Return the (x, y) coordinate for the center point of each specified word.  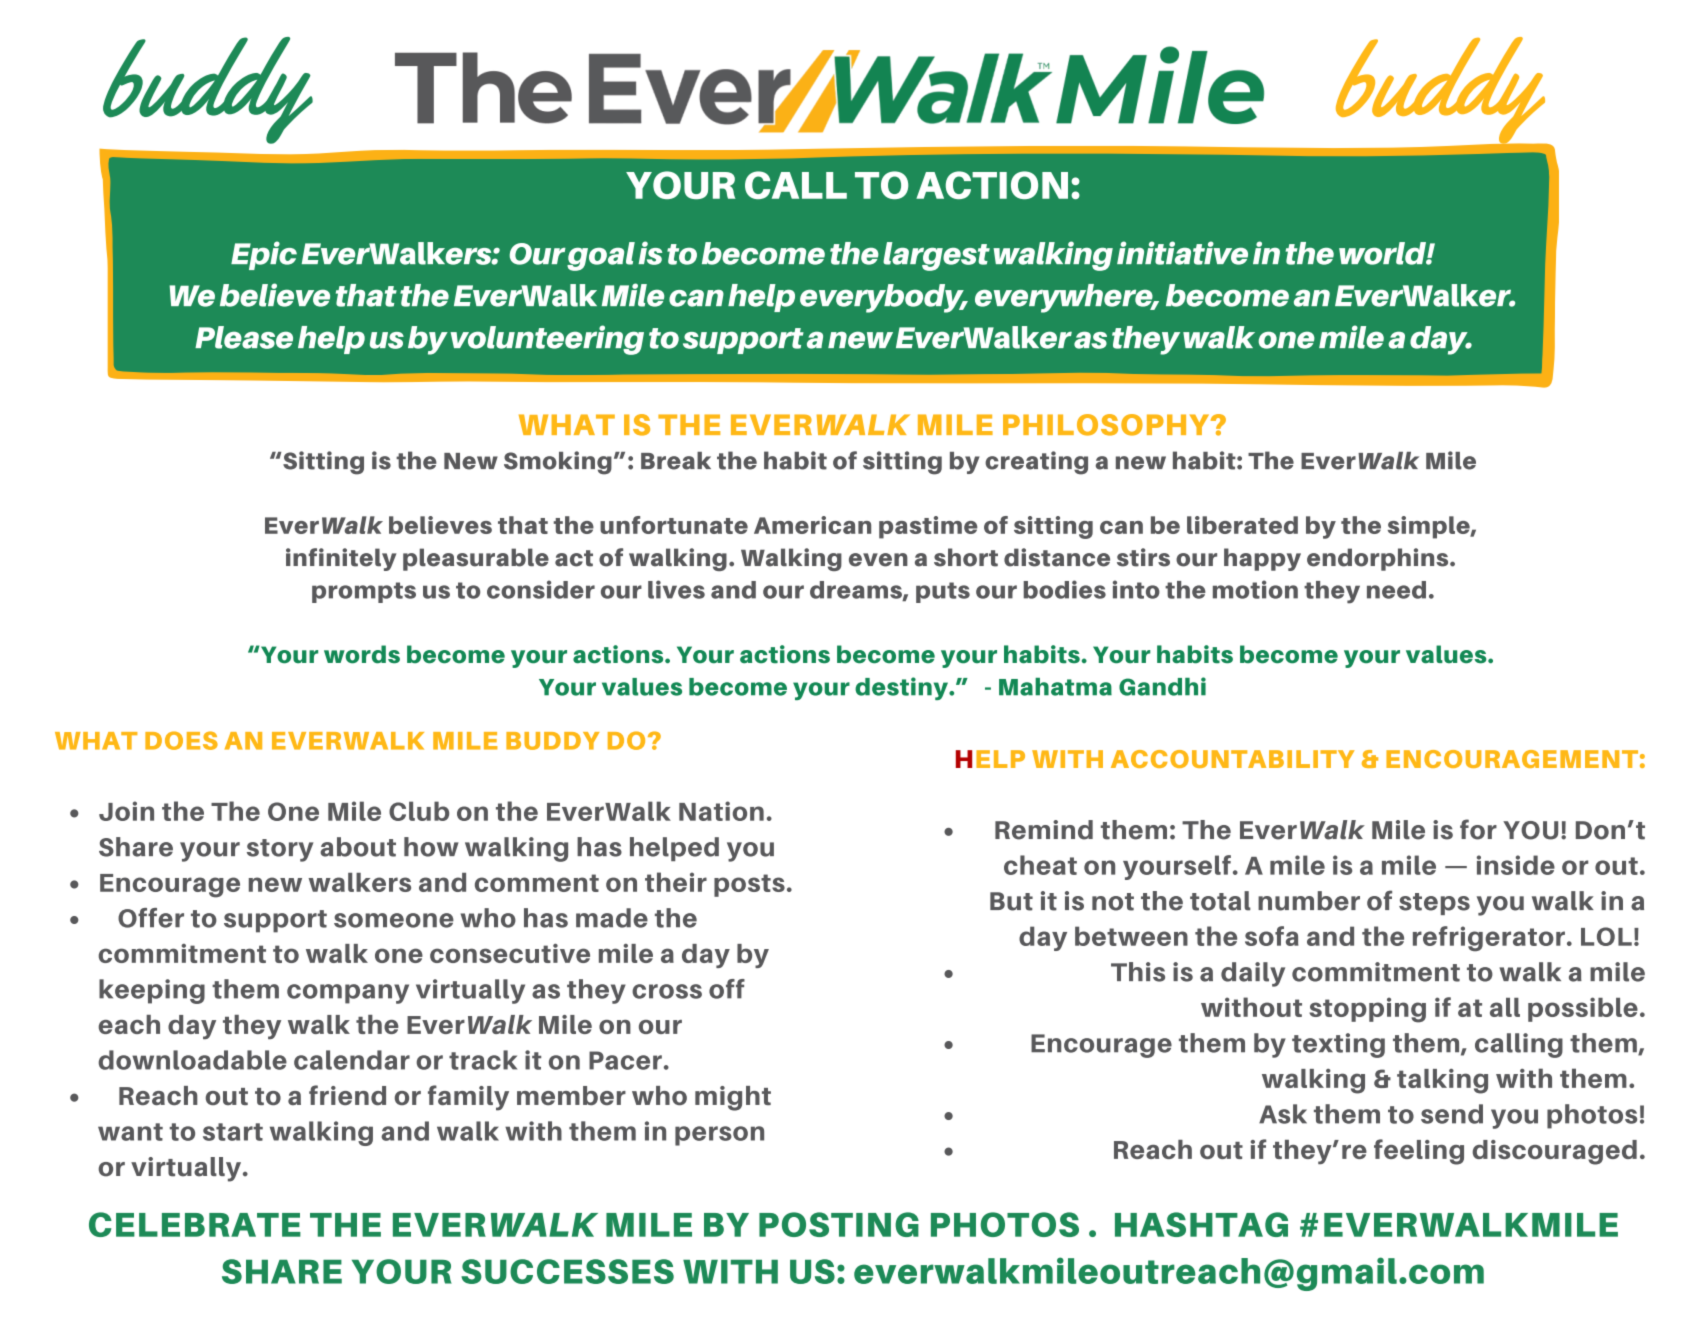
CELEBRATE (195, 1224)
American (812, 525)
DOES (181, 740)
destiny (902, 688)
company (348, 994)
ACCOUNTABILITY (1233, 759)
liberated (1242, 525)
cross (667, 991)
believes (440, 525)
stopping (1367, 1010)
